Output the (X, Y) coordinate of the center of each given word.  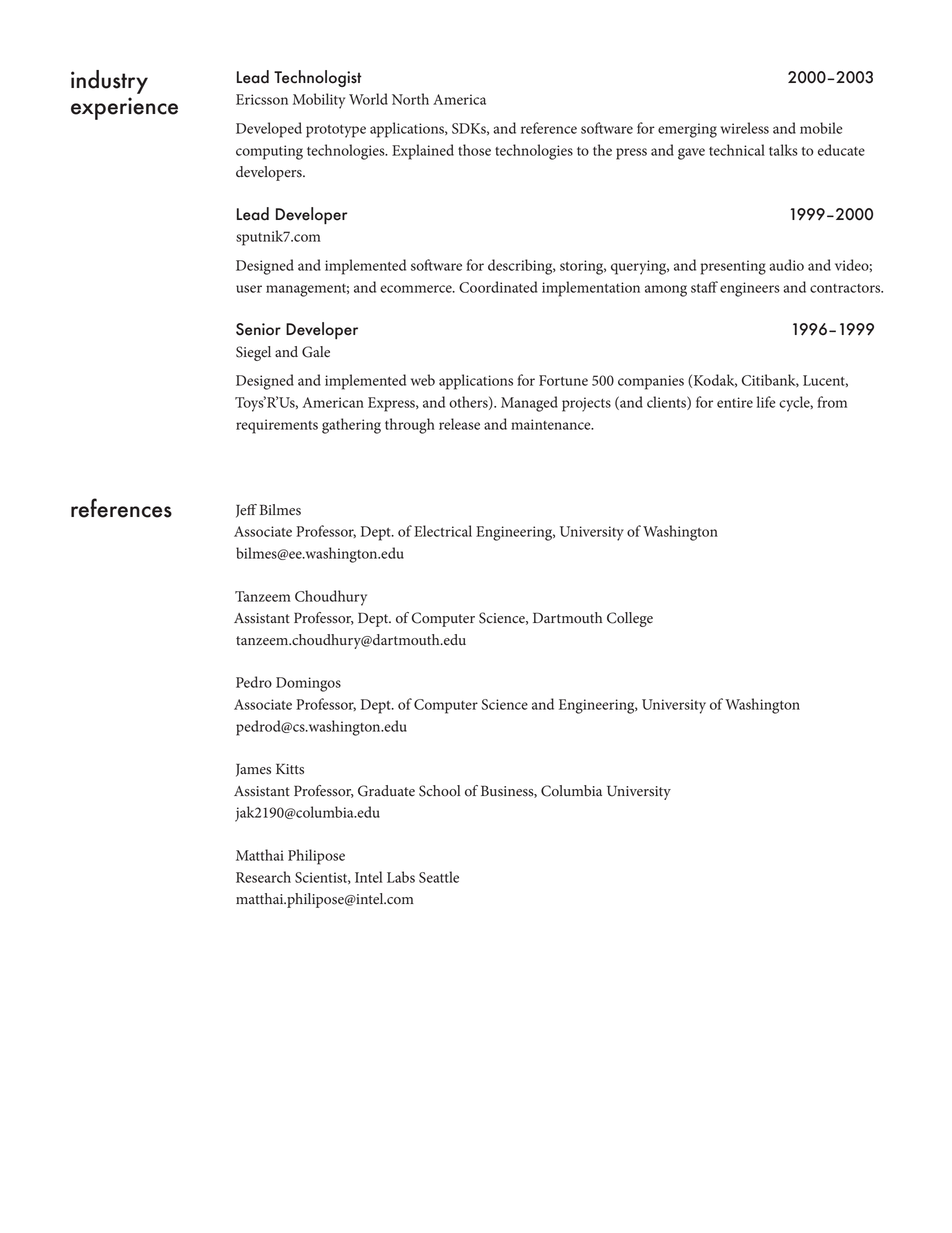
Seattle (439, 877)
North (410, 99)
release (459, 424)
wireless (744, 128)
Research (263, 877)
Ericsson (262, 99)
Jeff (246, 511)
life (766, 402)
